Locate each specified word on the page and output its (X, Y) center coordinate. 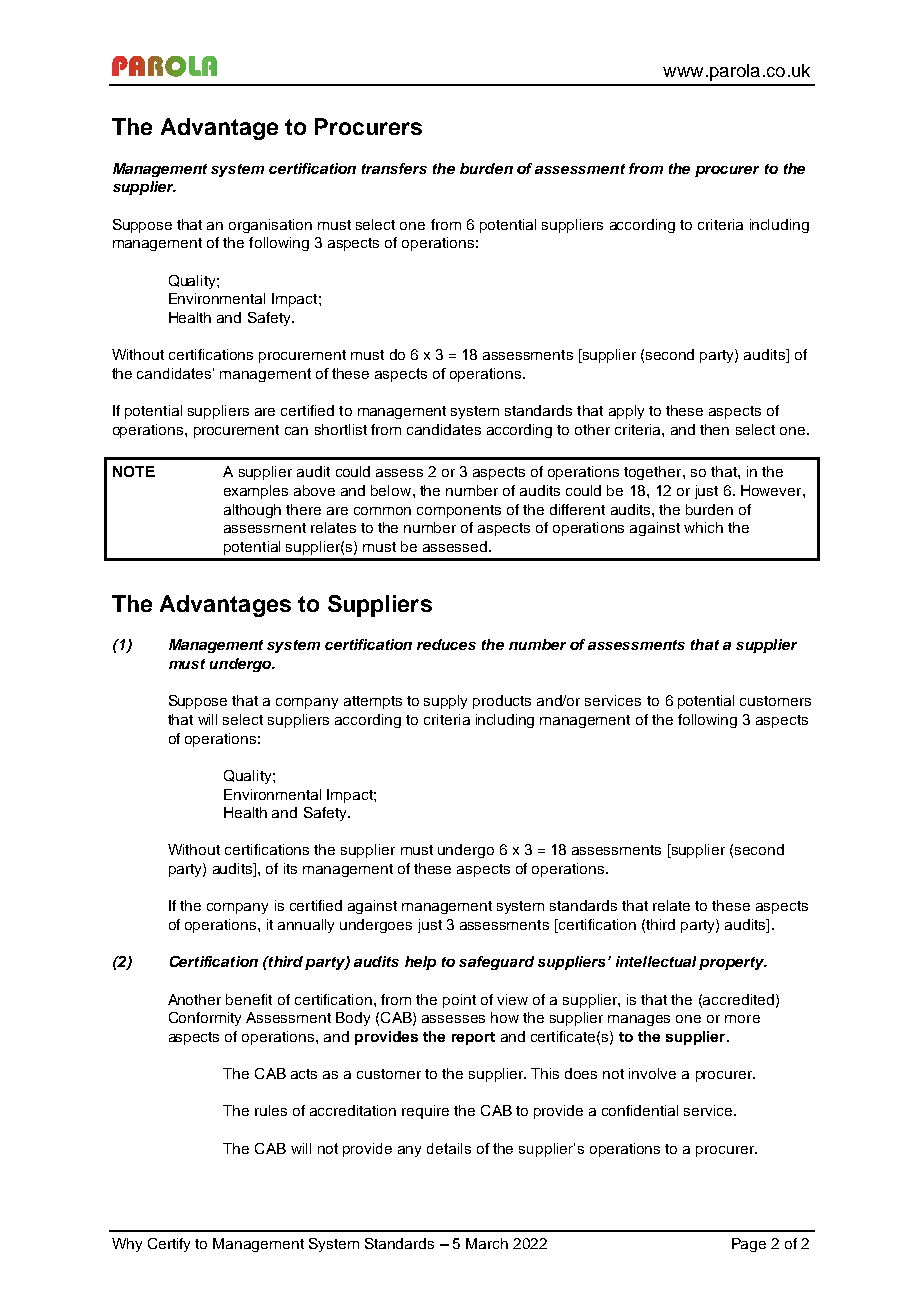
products (502, 702)
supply (445, 702)
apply (626, 412)
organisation (270, 226)
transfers (394, 168)
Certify (169, 1245)
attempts (373, 702)
